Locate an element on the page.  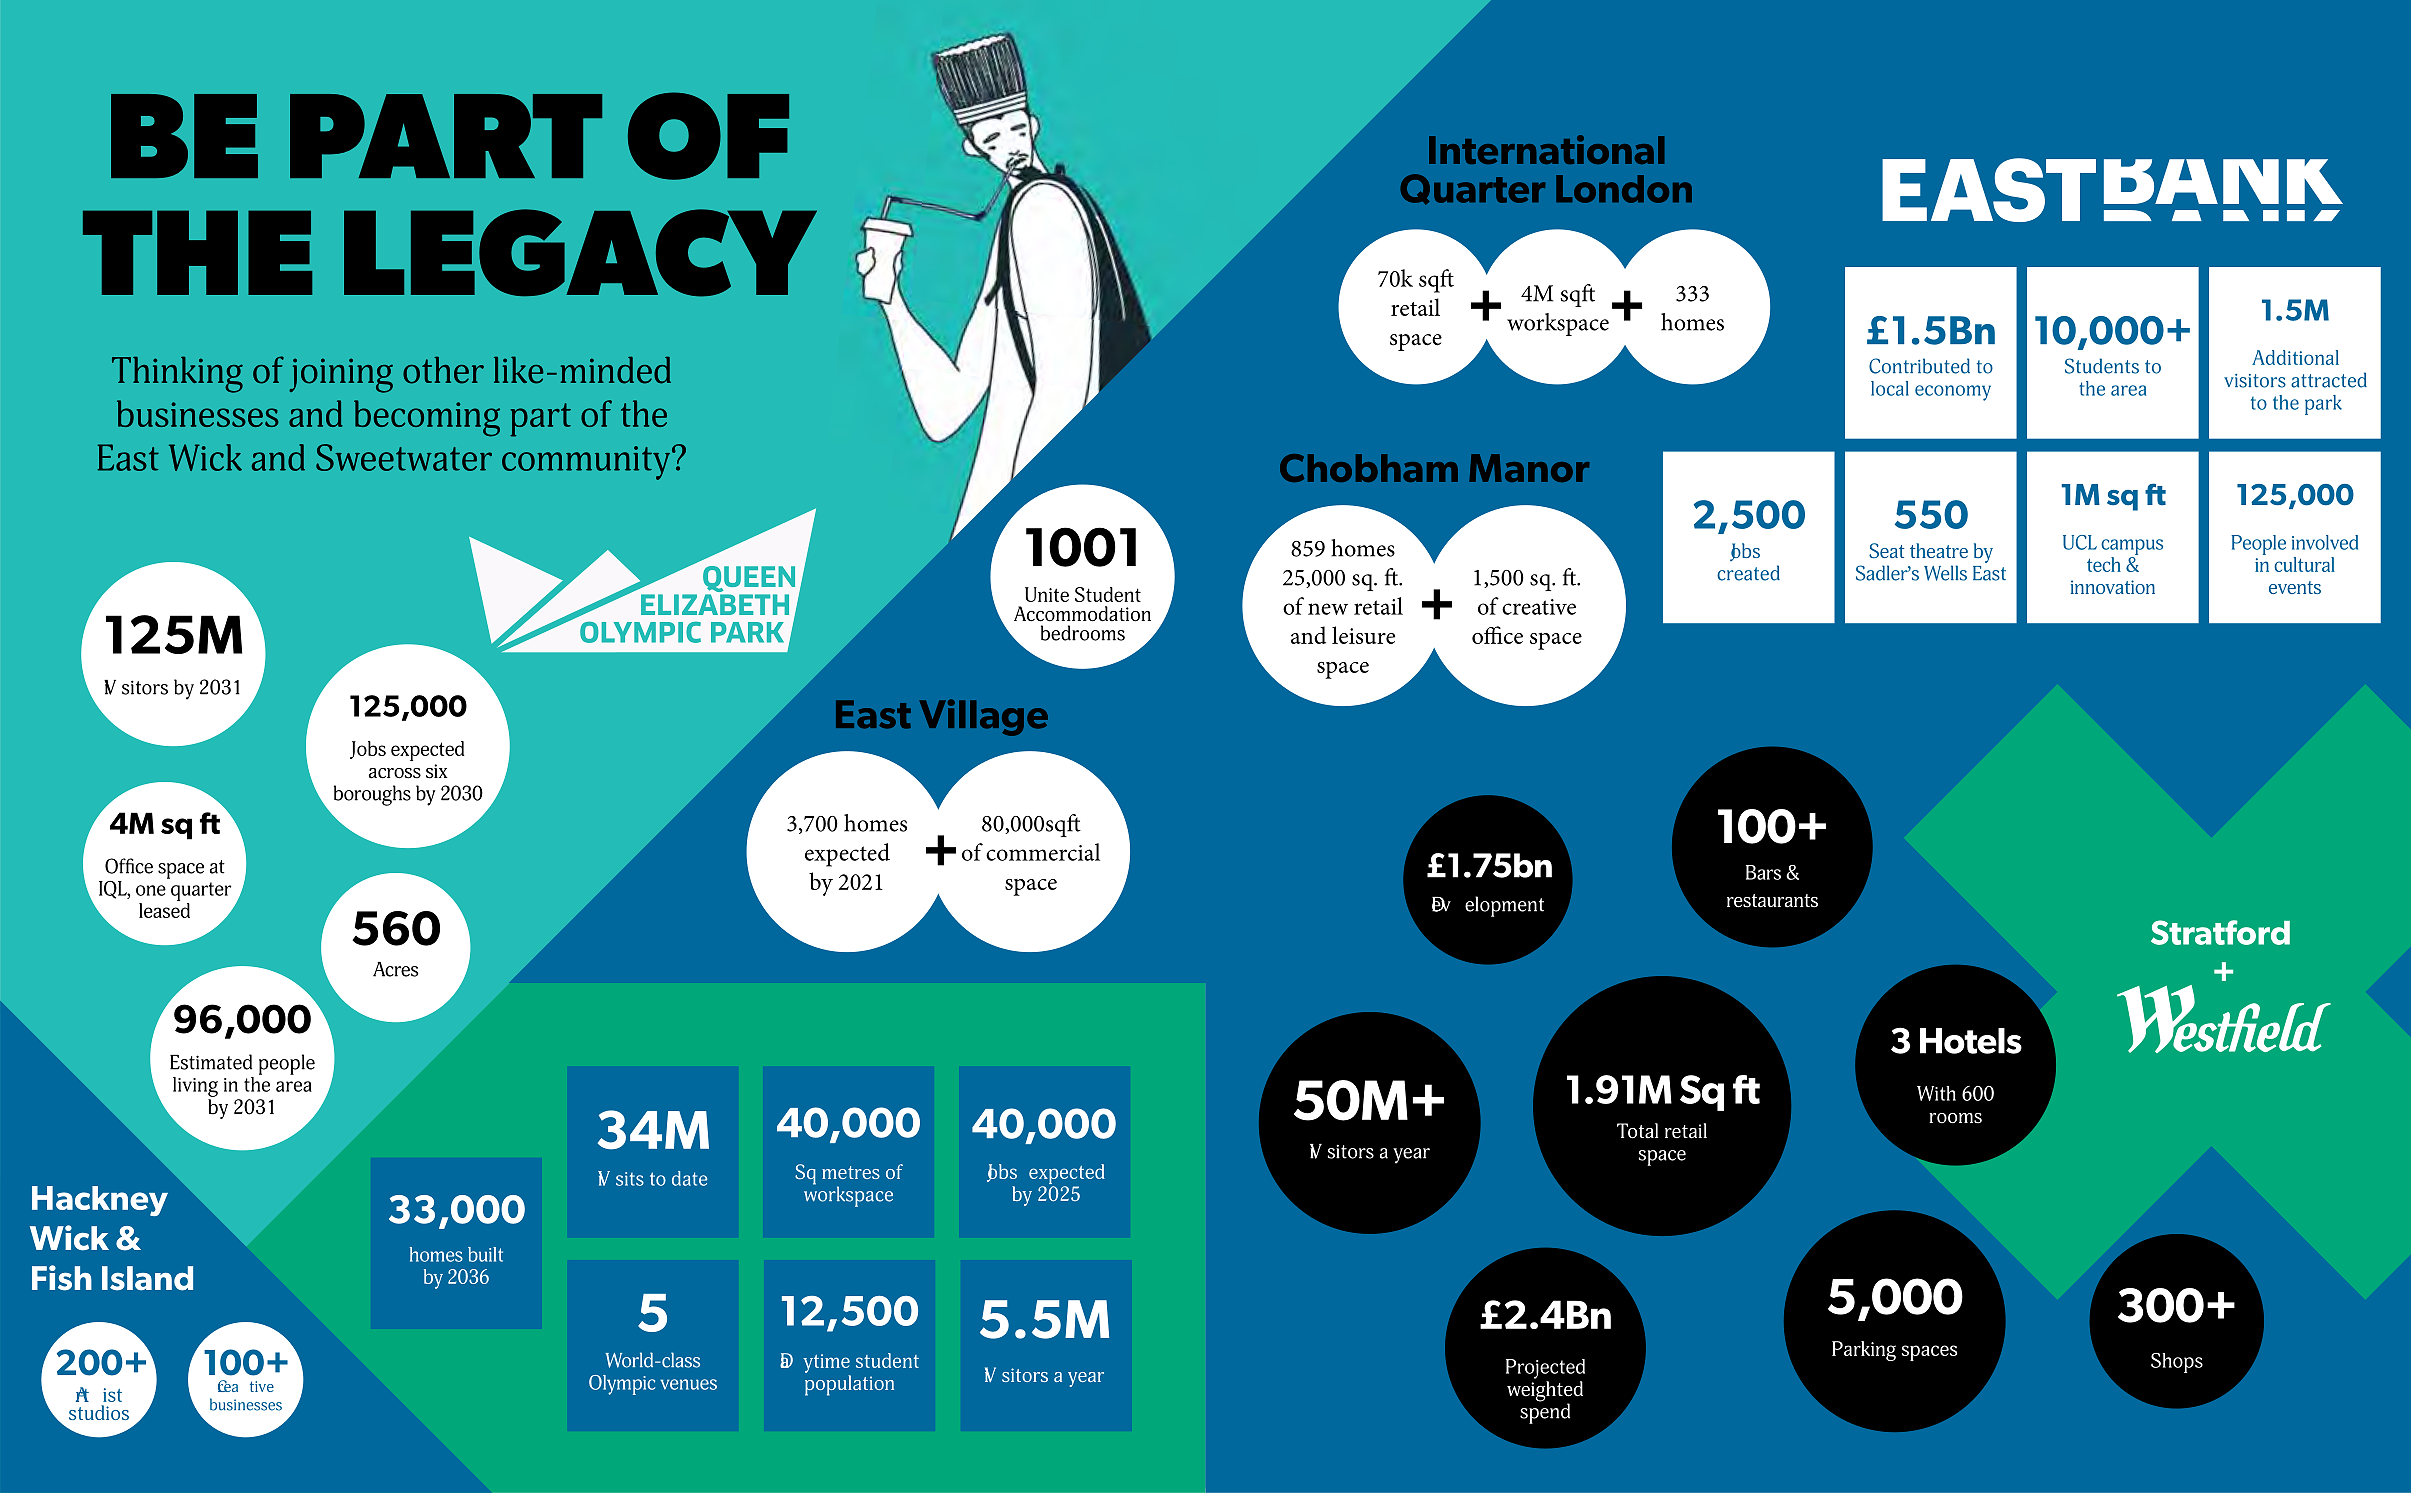
commercial is located at coordinates (1043, 852).
